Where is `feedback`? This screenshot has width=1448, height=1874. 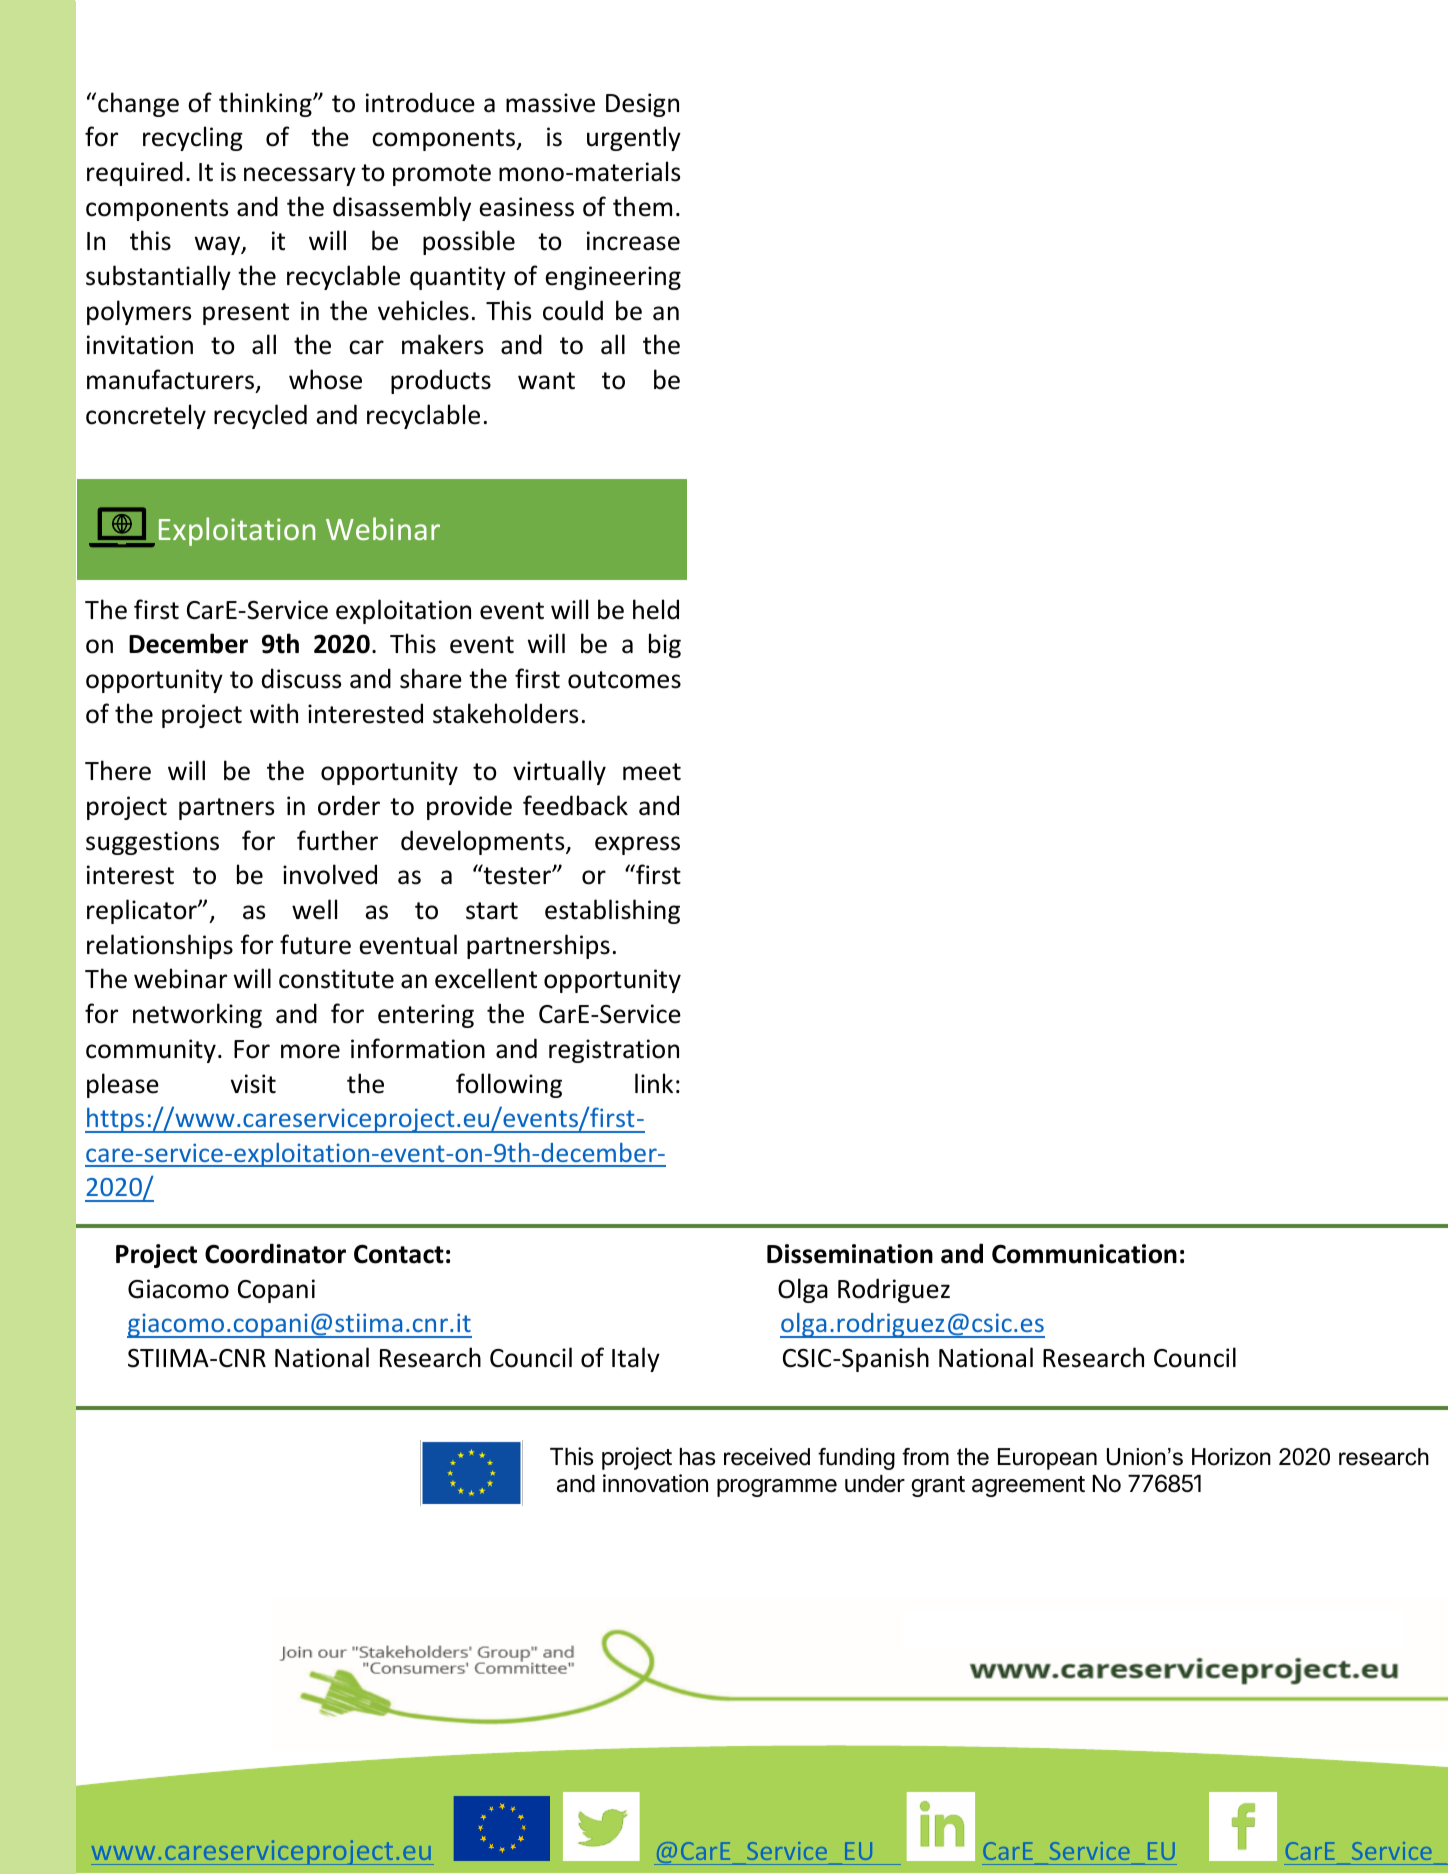 feedback is located at coordinates (575, 805).
